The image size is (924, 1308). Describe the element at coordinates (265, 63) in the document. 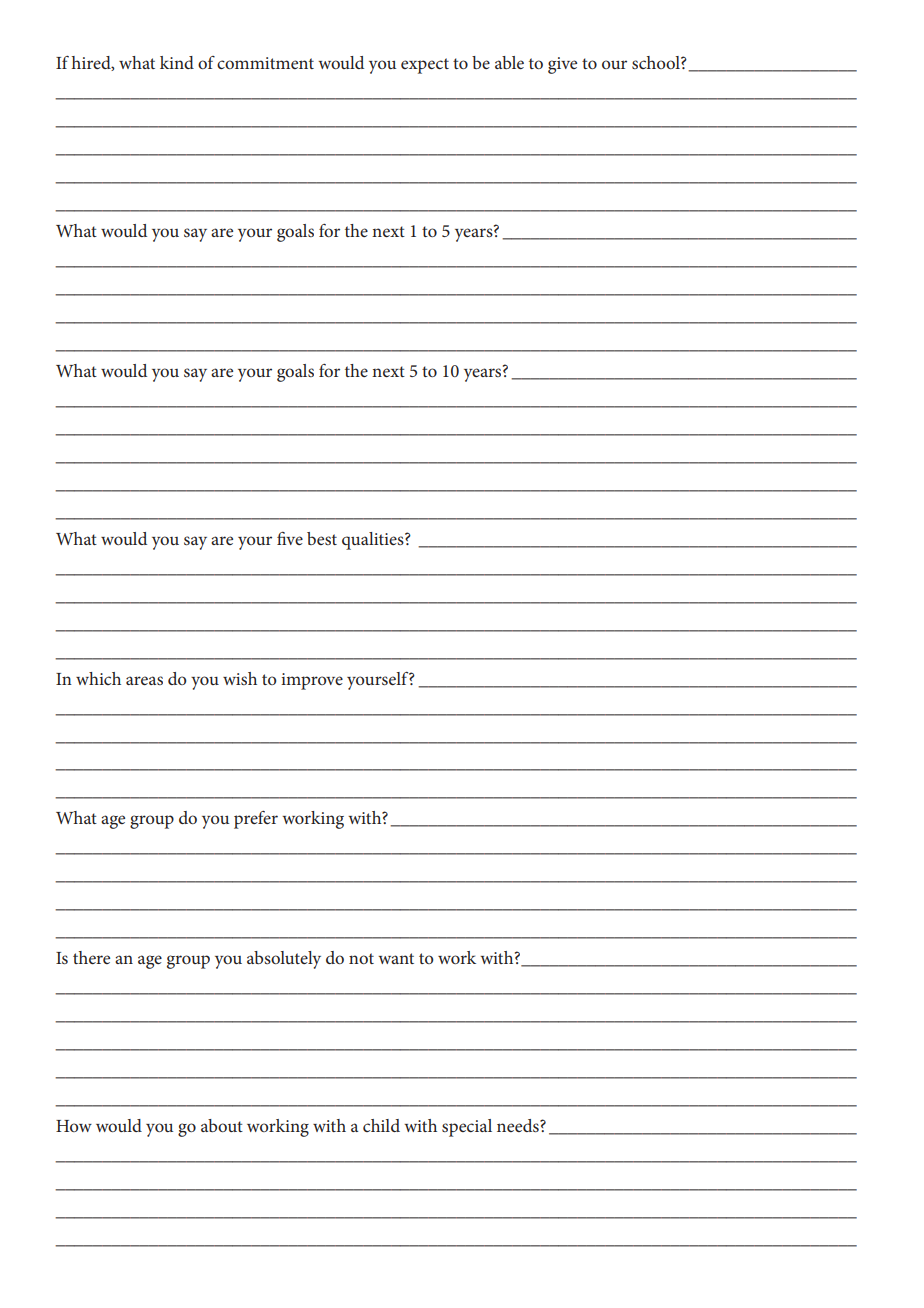

I see `commitment` at that location.
